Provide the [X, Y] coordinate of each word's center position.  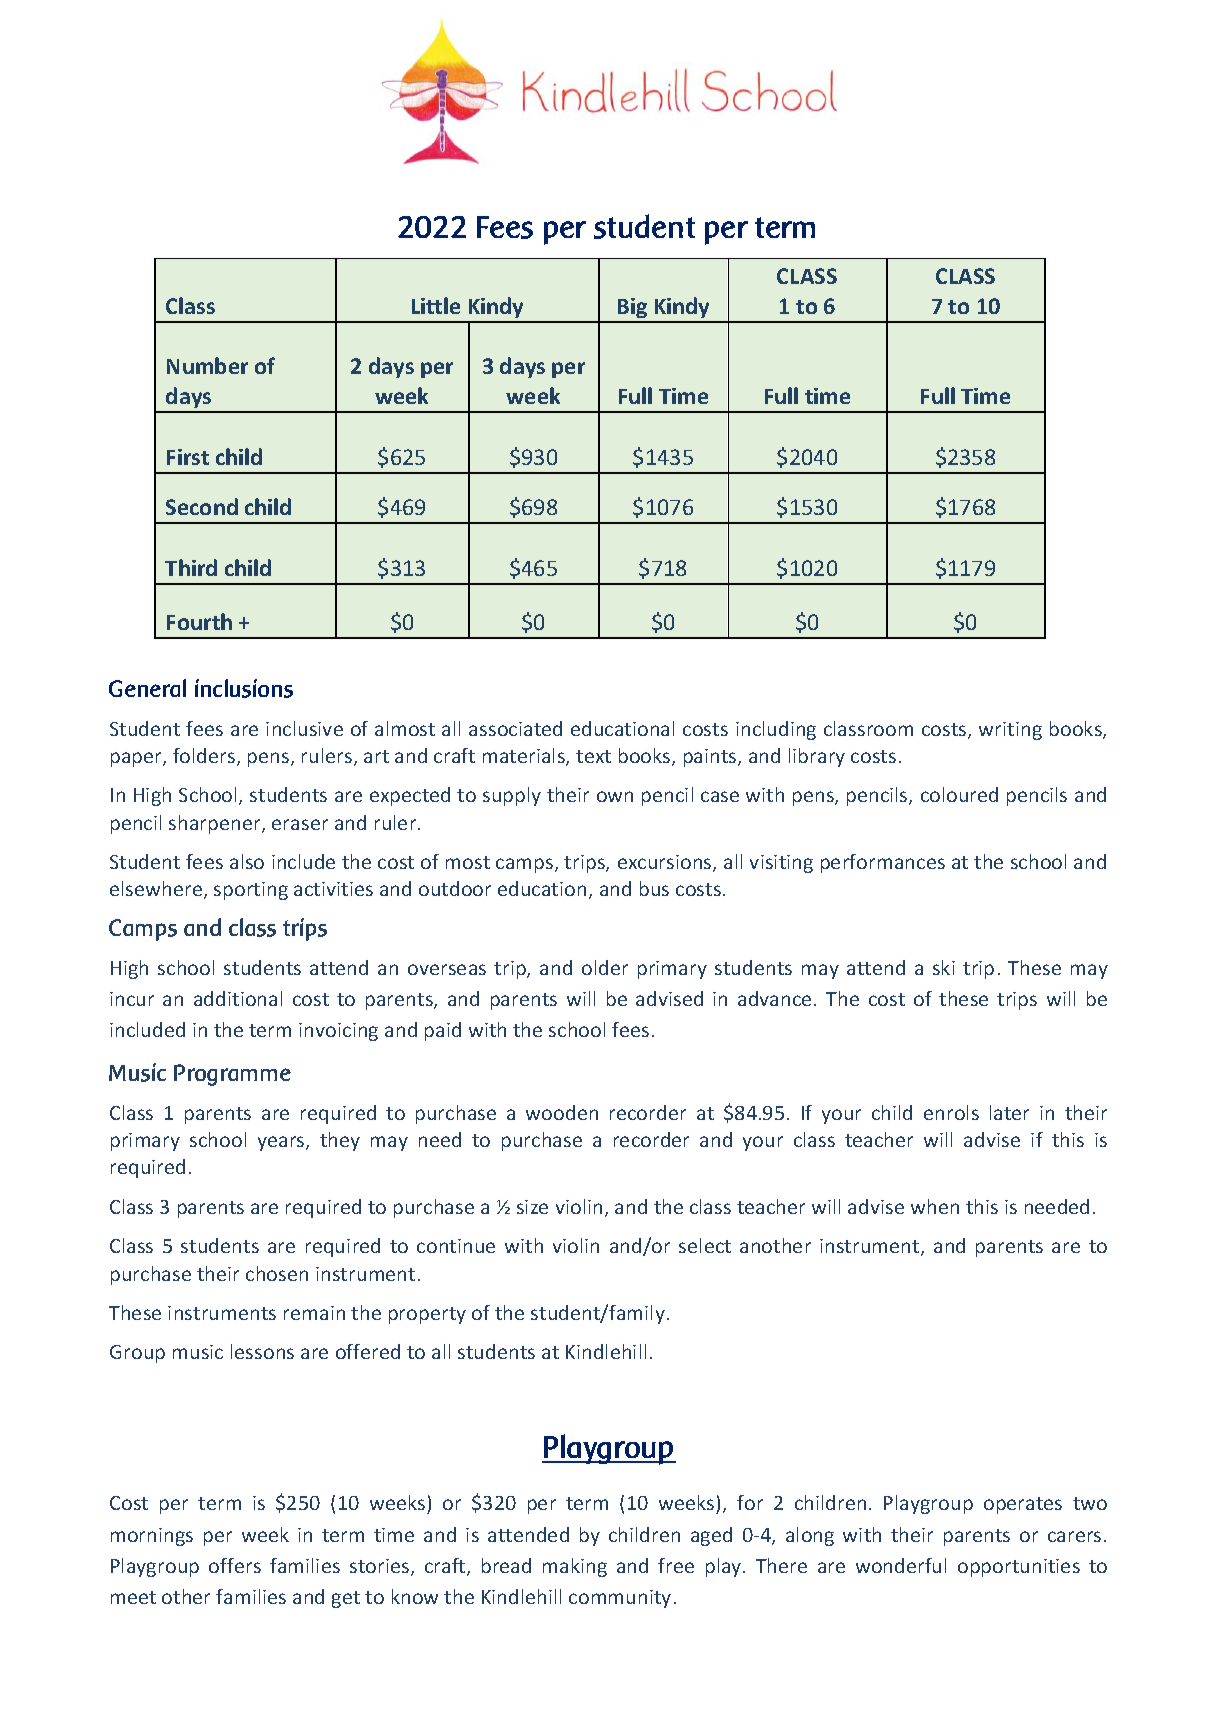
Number [207, 365]
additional [238, 998]
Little [436, 305]
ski [944, 967]
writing [1010, 731]
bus [654, 888]
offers [235, 1565]
